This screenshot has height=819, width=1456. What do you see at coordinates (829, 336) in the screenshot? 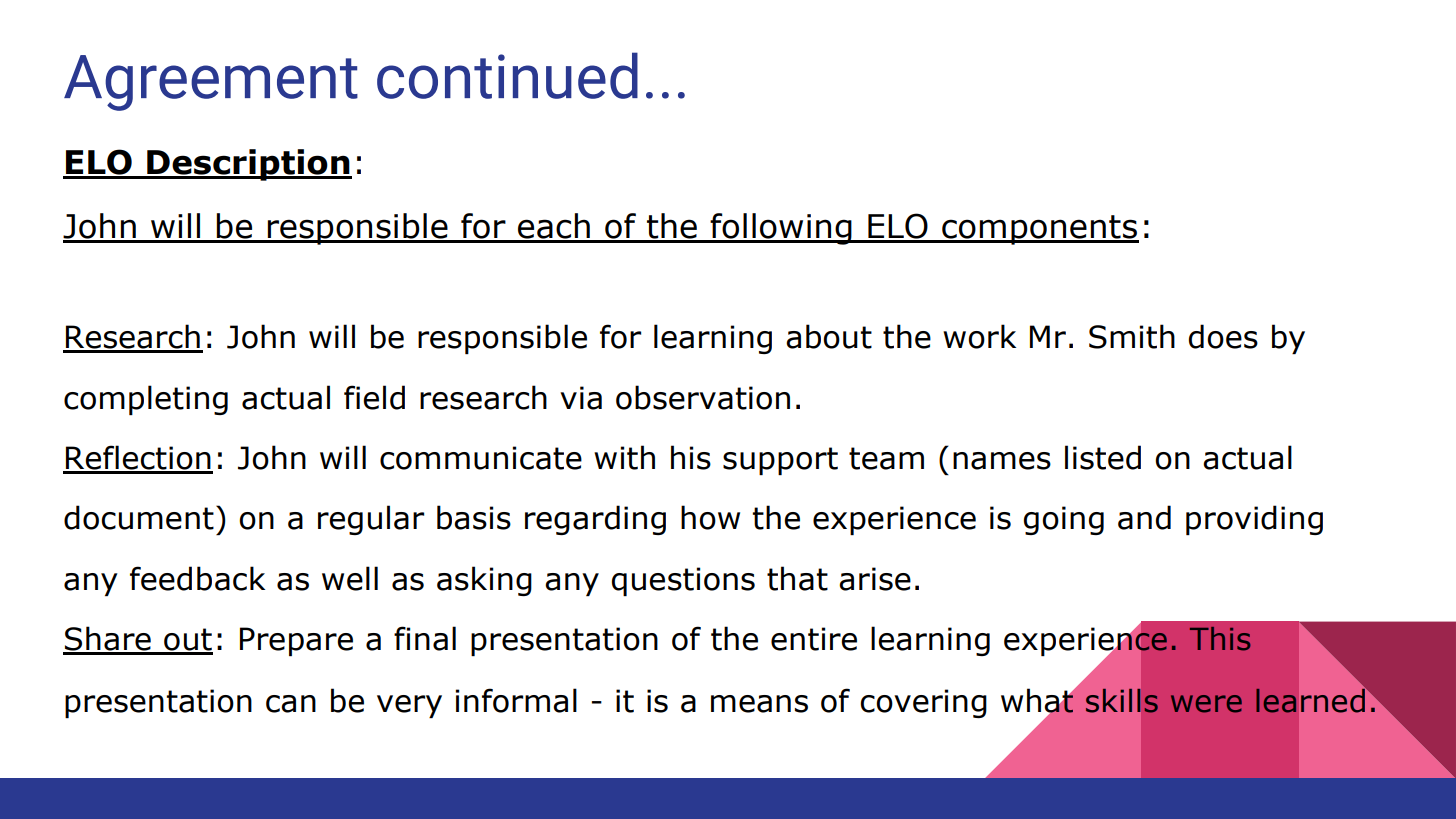
I see `about` at bounding box center [829, 336].
